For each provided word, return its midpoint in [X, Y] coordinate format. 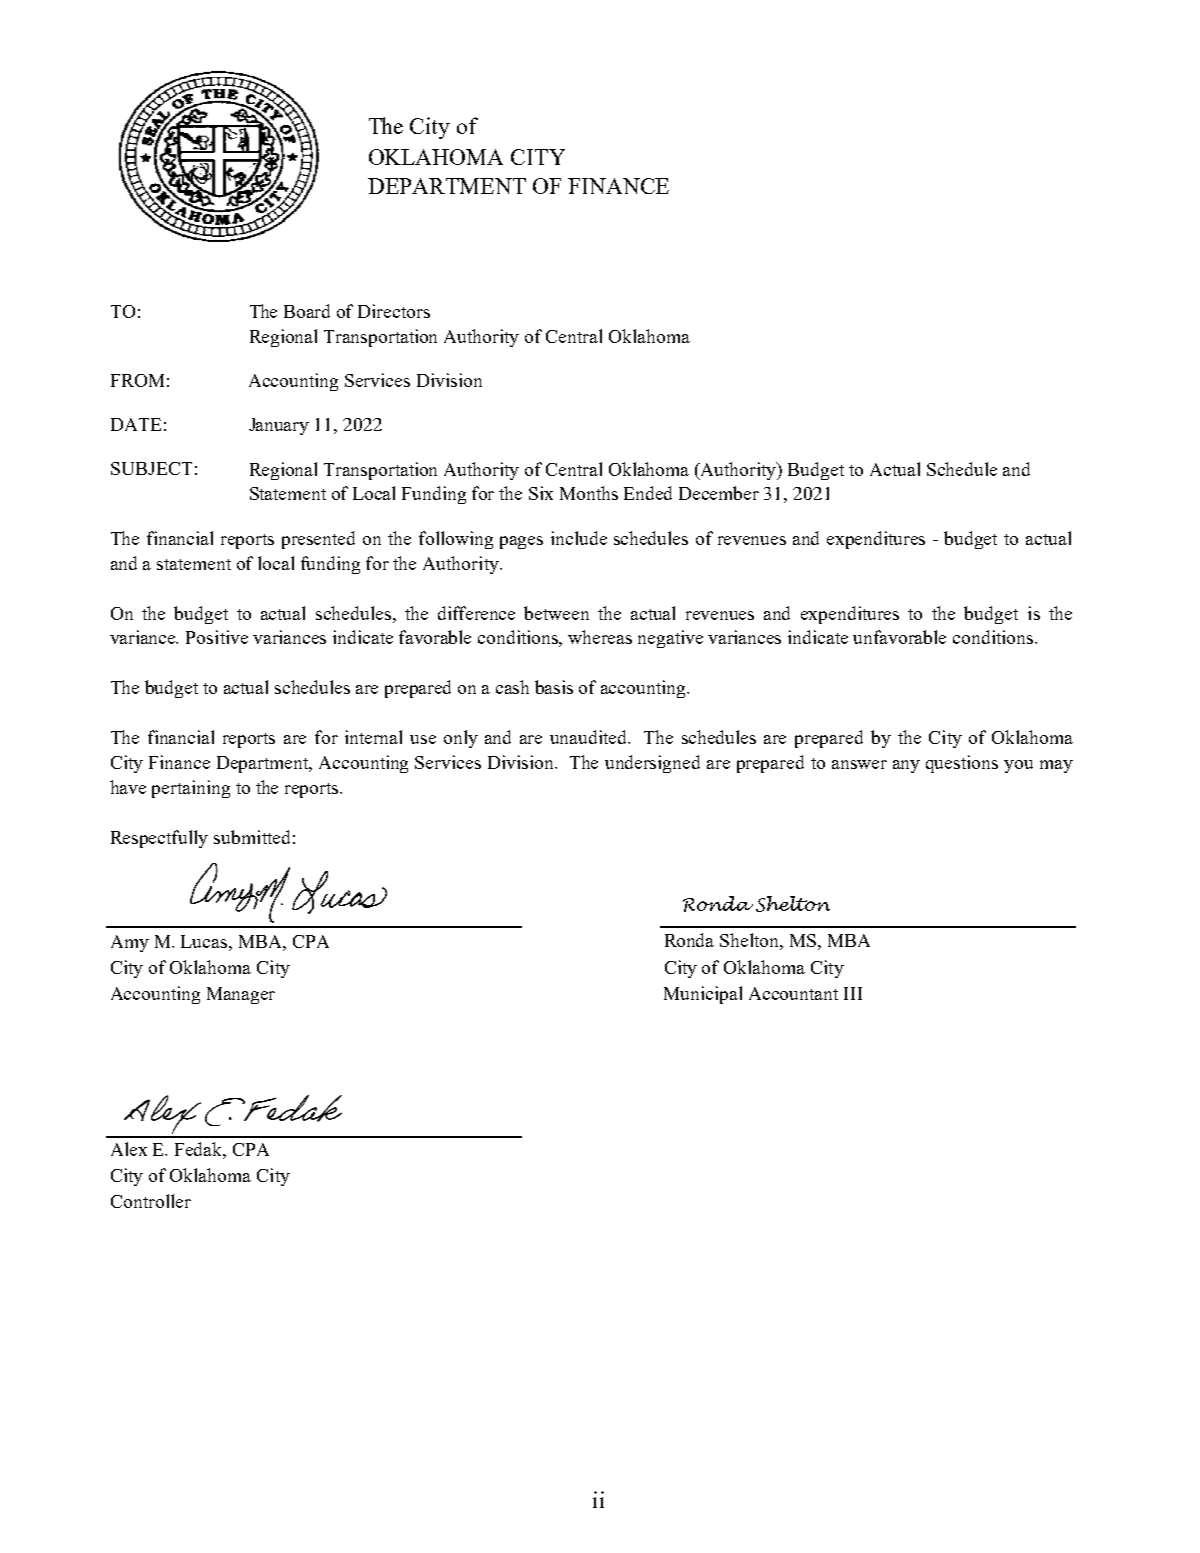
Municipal [703, 995]
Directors [394, 311]
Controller [151, 1201]
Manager [241, 995]
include [579, 538]
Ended [648, 493]
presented [318, 540]
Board [307, 311]
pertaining [191, 789]
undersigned [652, 764]
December [719, 493]
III [853, 993]
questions [962, 764]
